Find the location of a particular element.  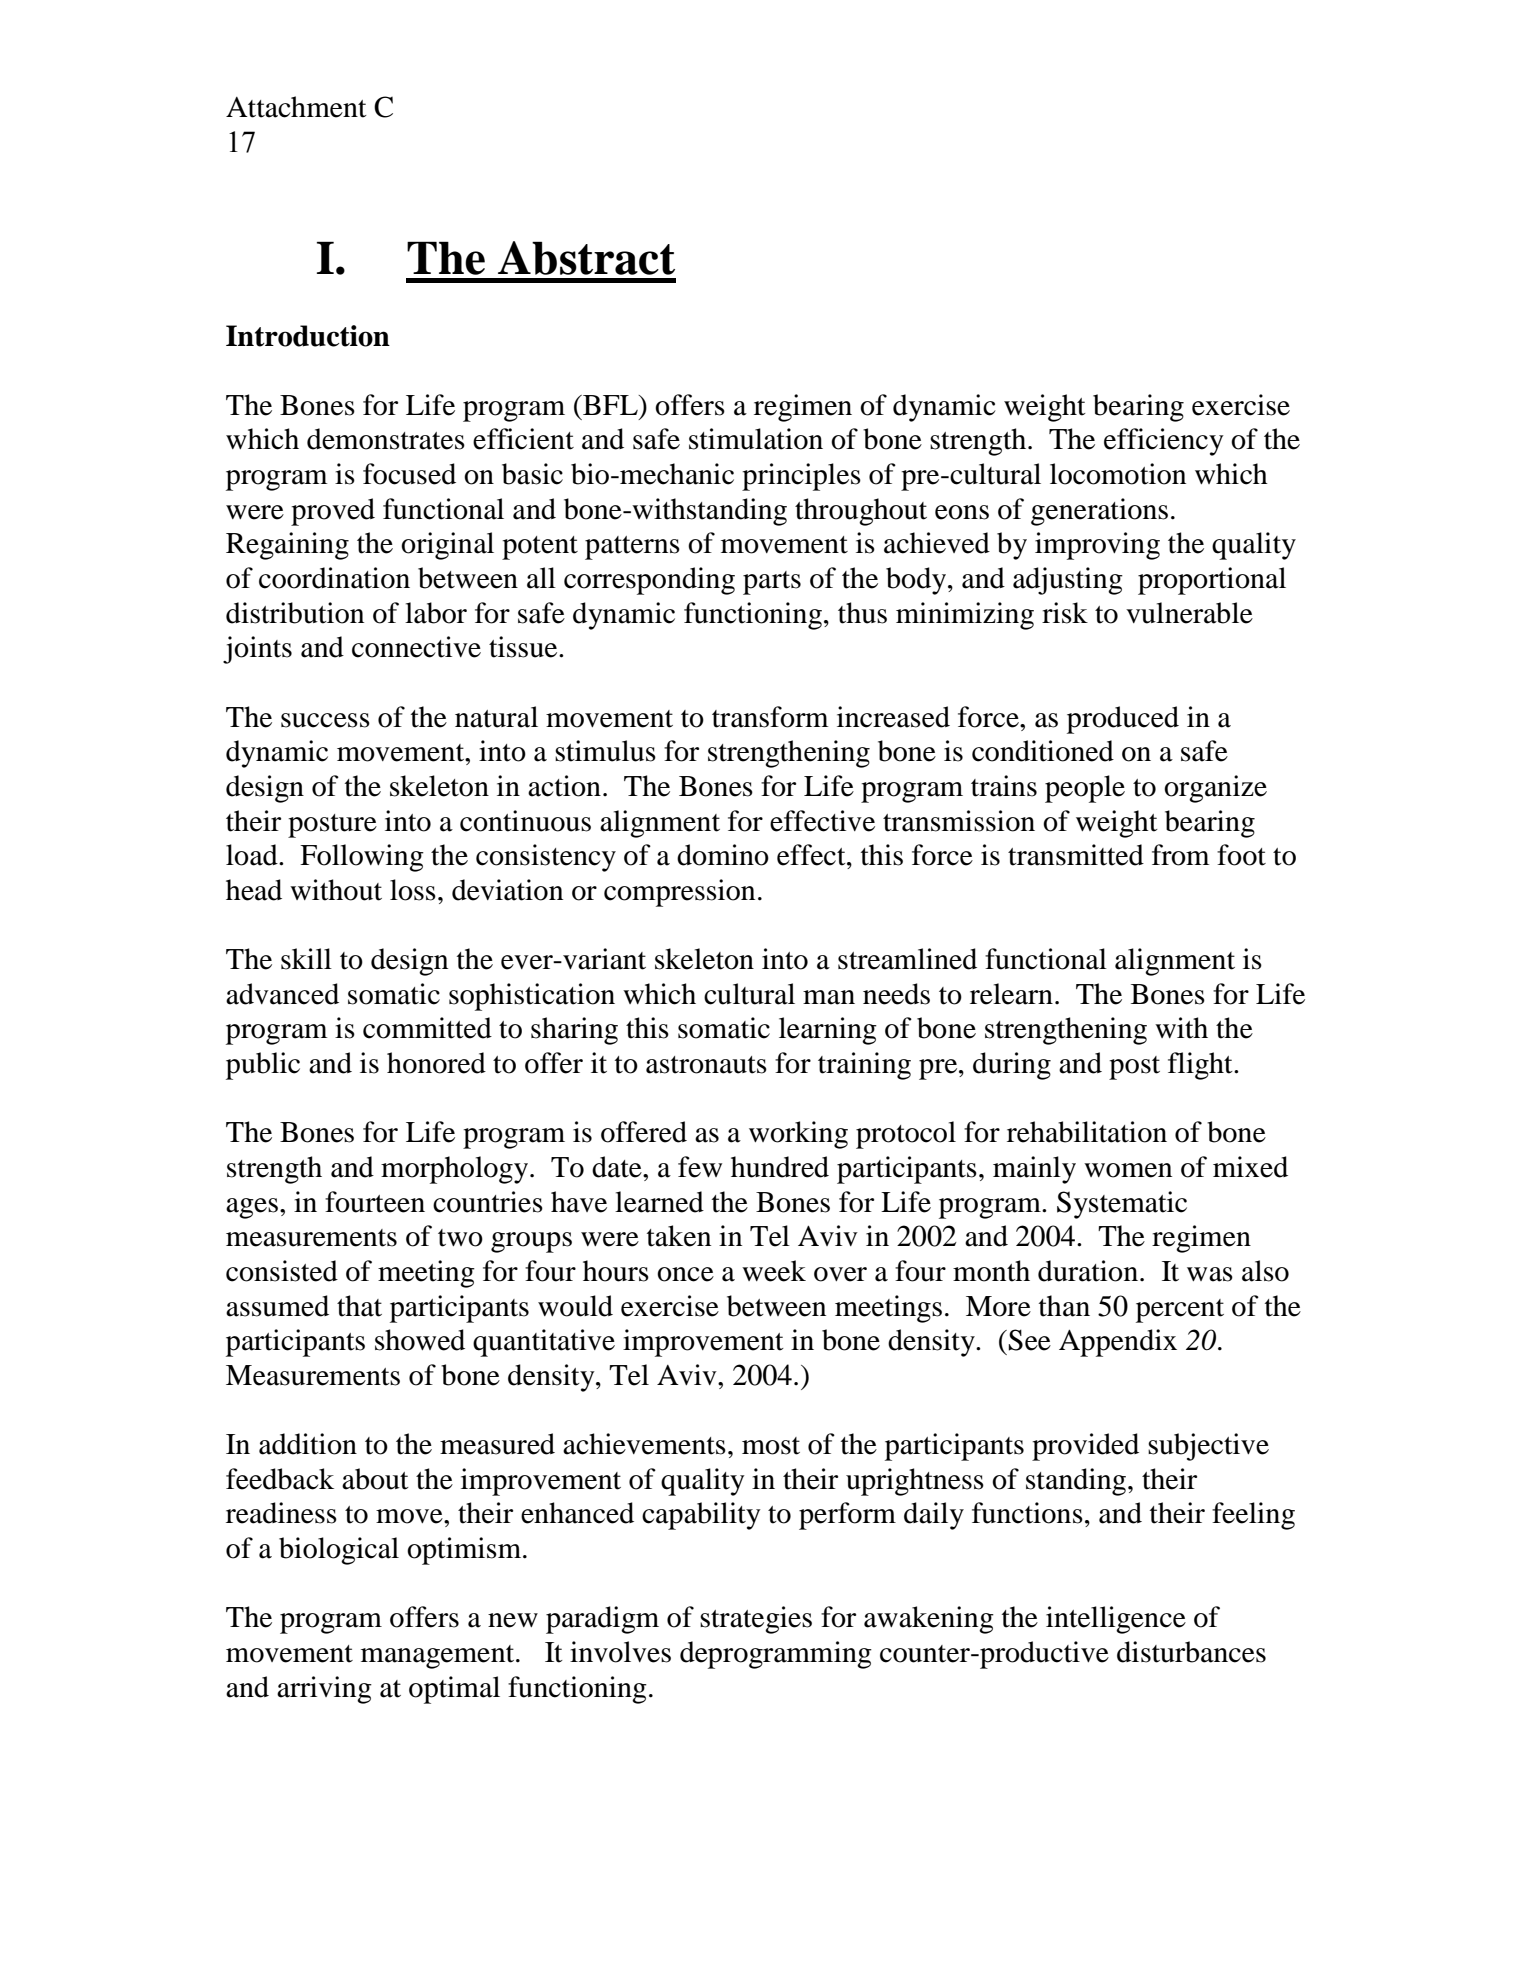

management is located at coordinates (439, 1657).
